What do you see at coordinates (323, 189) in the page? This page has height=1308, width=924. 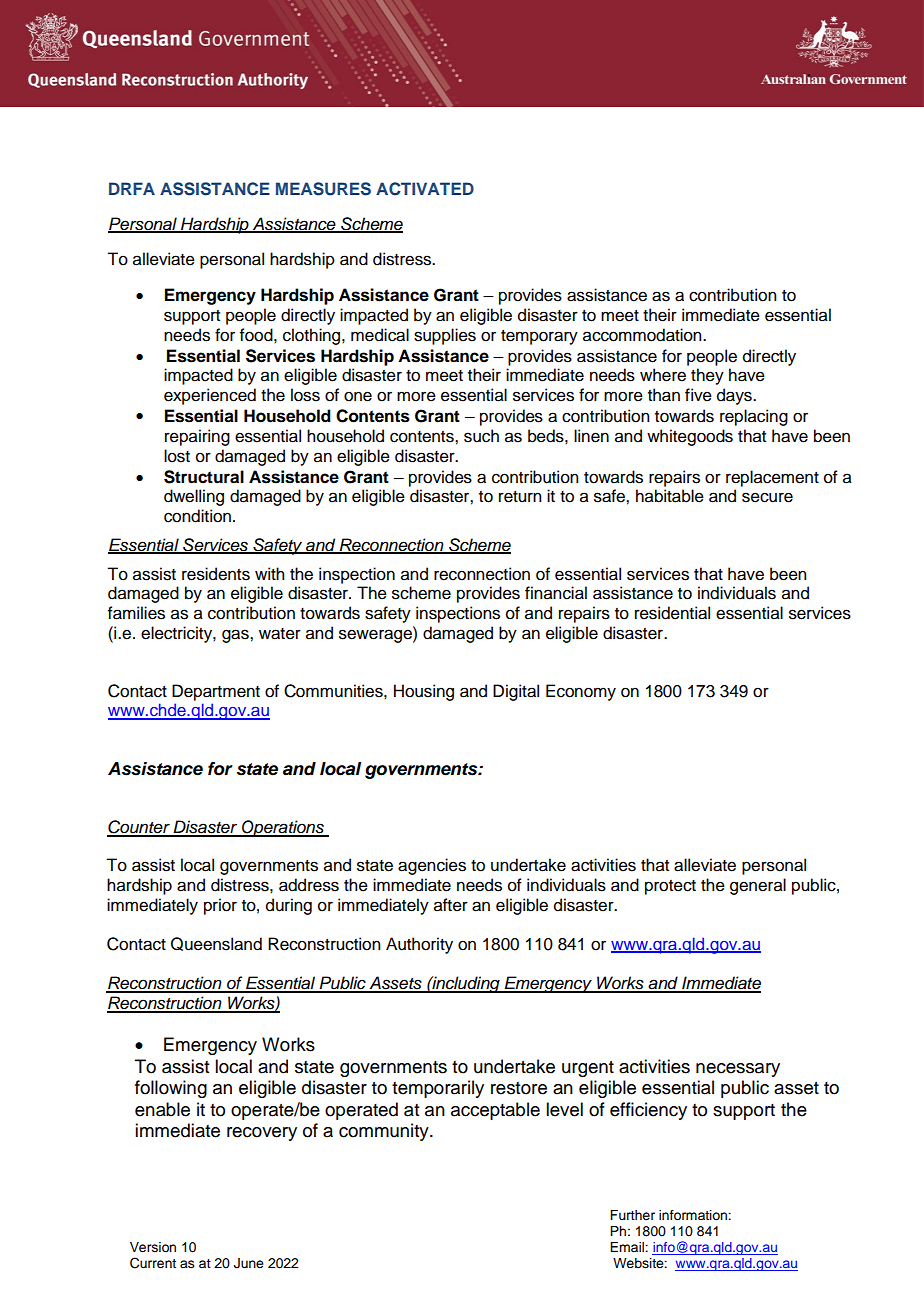 I see `MEASURES` at bounding box center [323, 189].
